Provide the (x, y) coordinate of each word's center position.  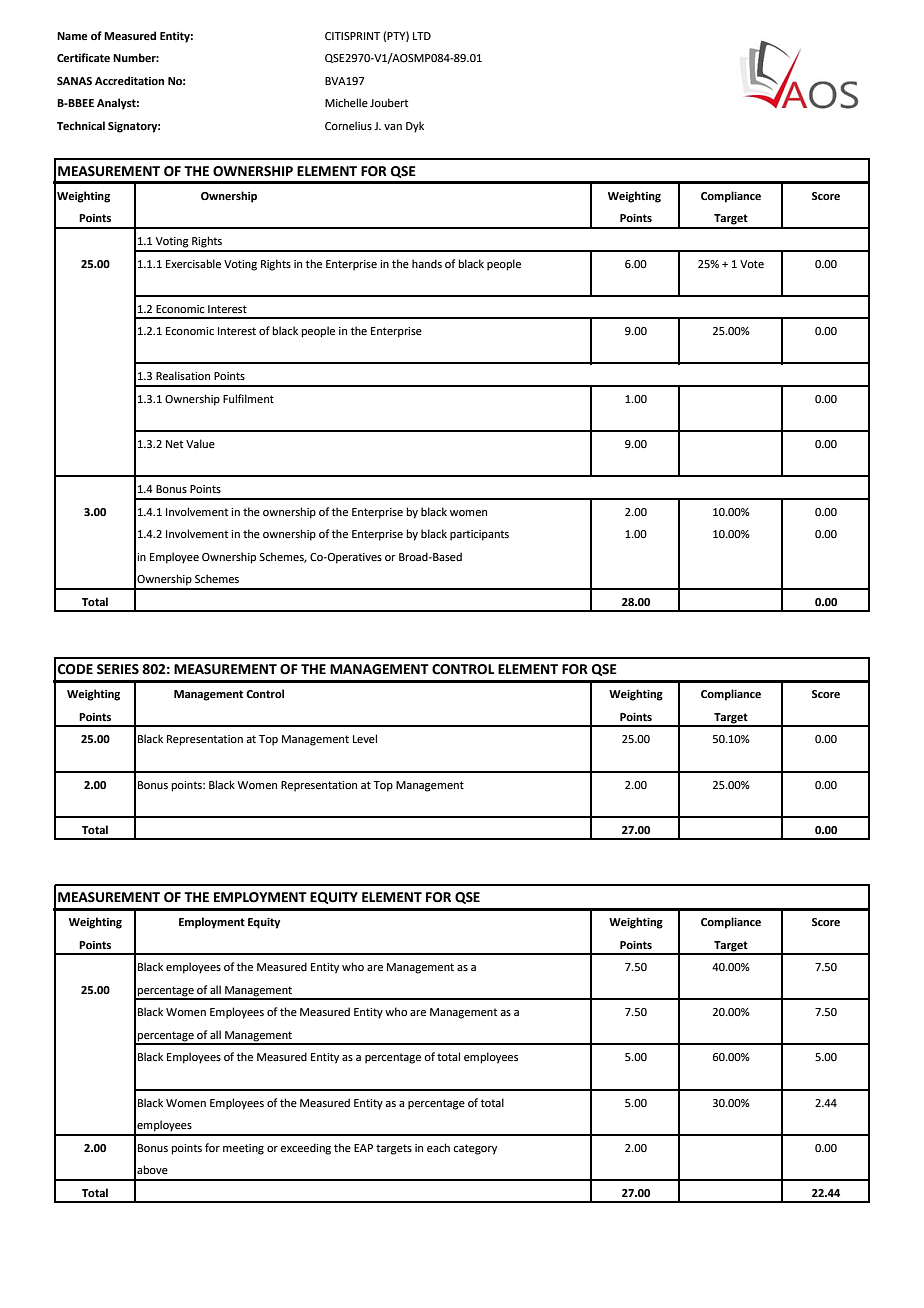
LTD (422, 36)
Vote (752, 264)
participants (479, 535)
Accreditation (129, 80)
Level (365, 738)
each (438, 1147)
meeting (243, 1149)
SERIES (118, 669)
